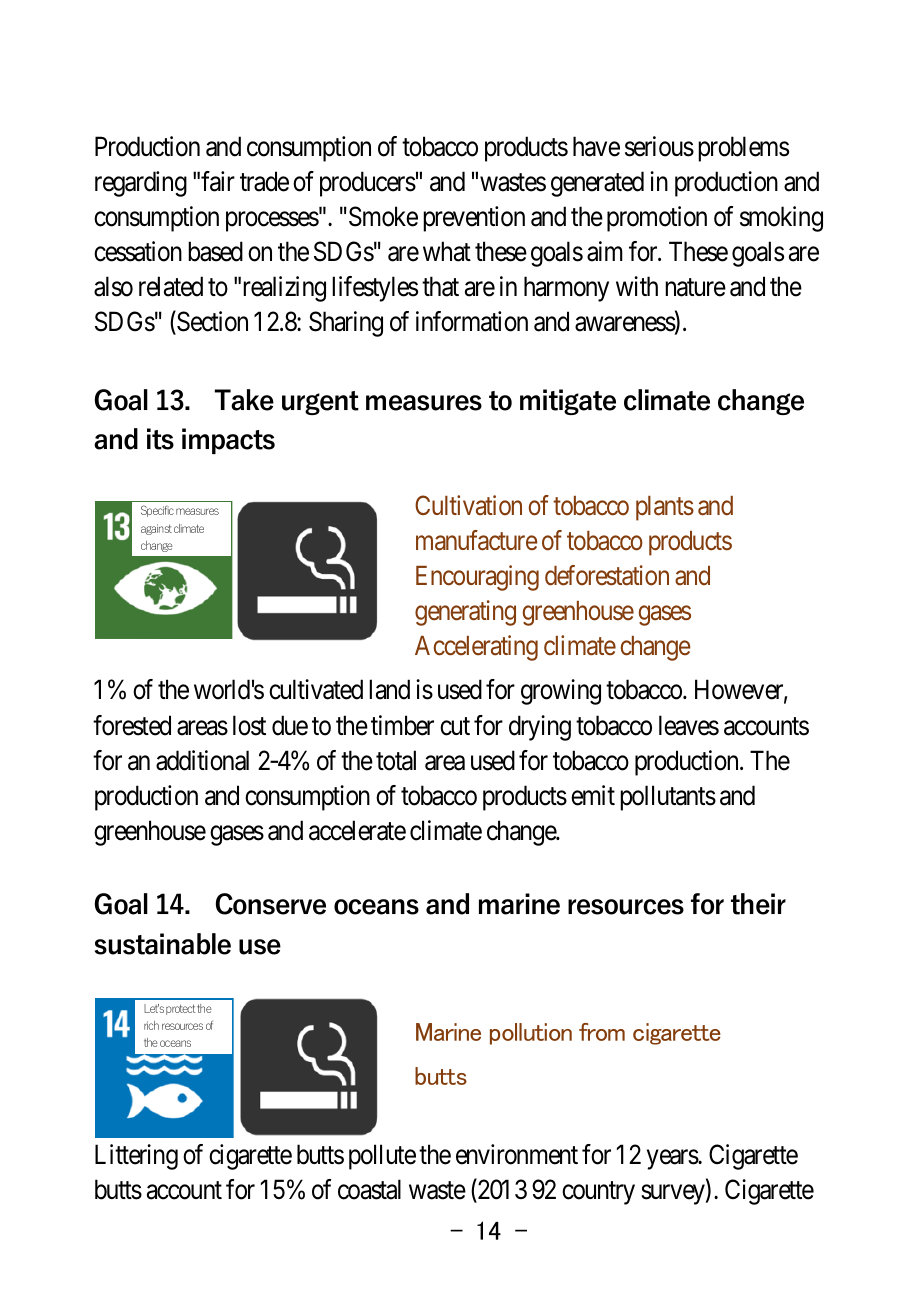 The width and height of the screenshot is (924, 1310). What do you see at coordinates (674, 1195) in the screenshot?
I see `survey` at bounding box center [674, 1195].
